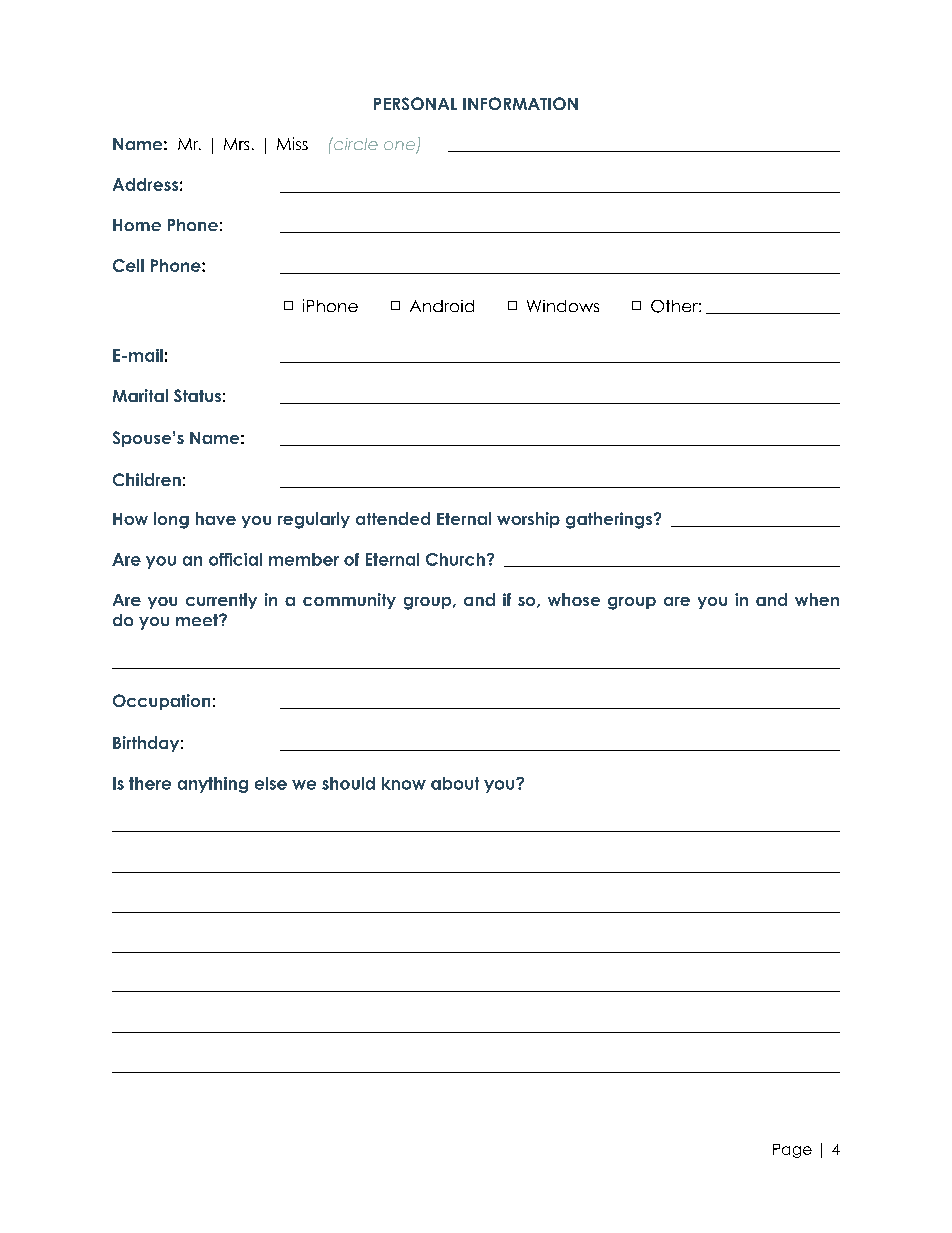 The width and height of the page is (952, 1233). What do you see at coordinates (455, 559) in the page?
I see `Church` at bounding box center [455, 559].
